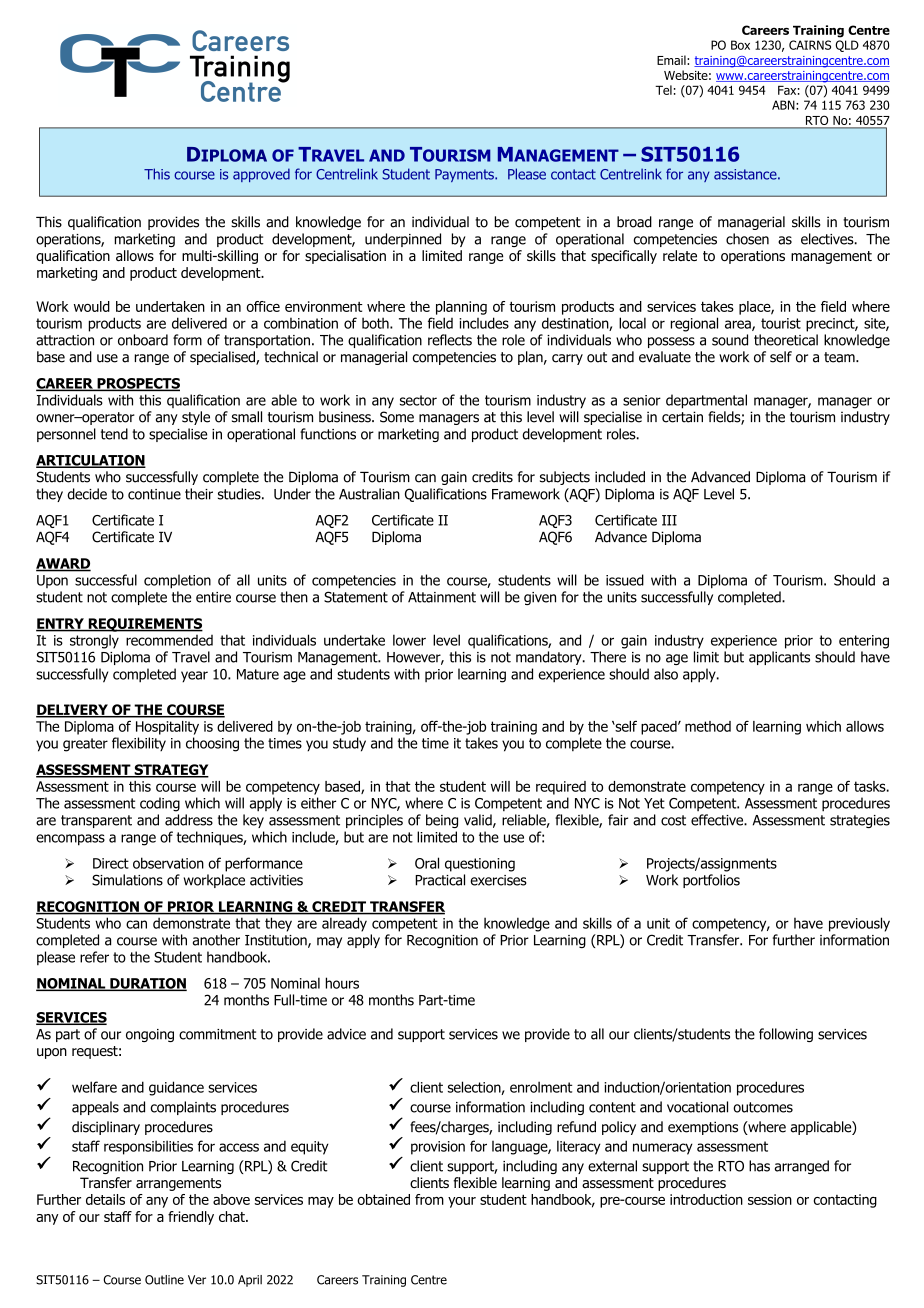  Describe the element at coordinates (465, 175) in the screenshot. I see `Payments` at that location.
